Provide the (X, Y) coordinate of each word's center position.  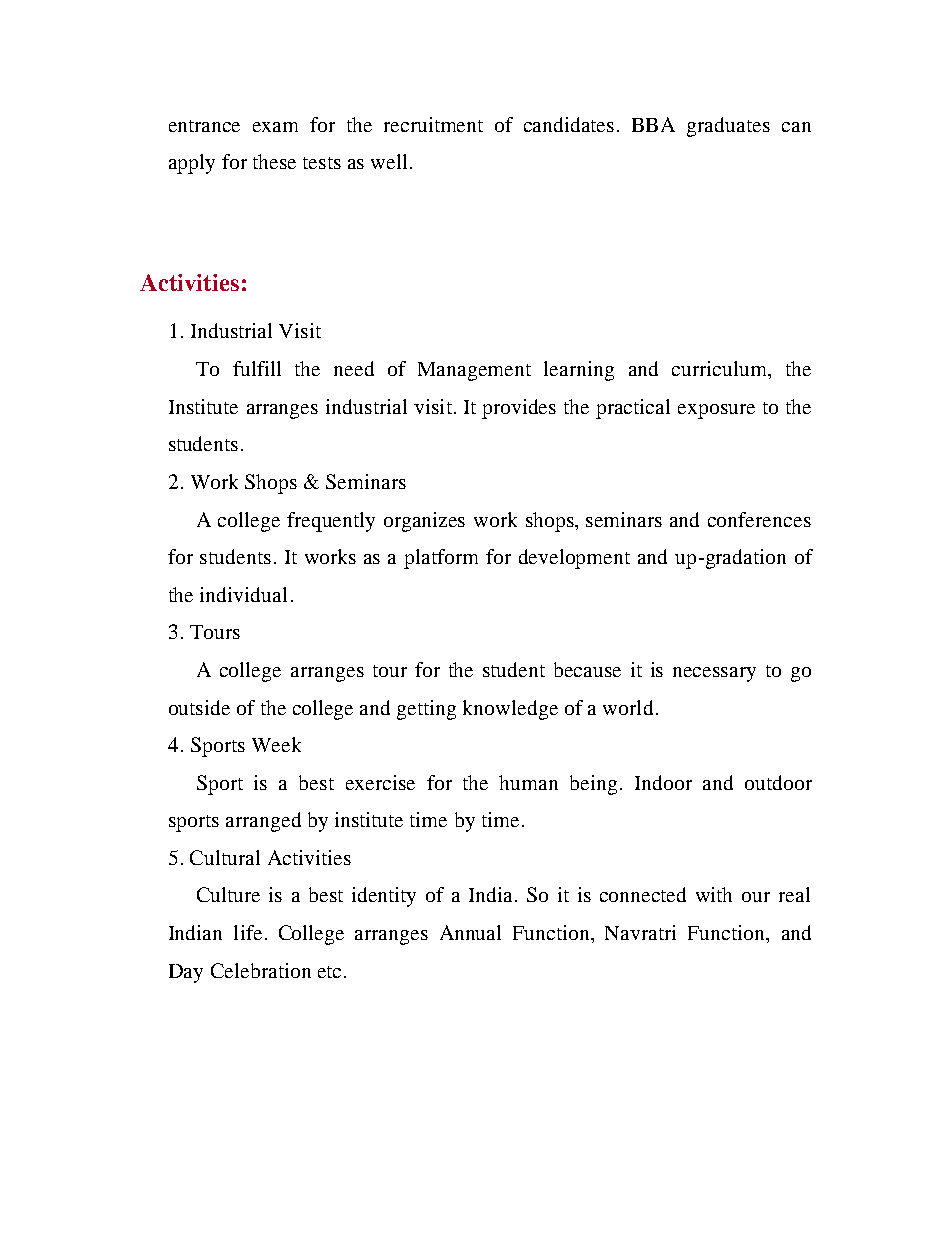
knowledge (510, 710)
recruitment (433, 124)
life (248, 932)
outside (199, 707)
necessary (714, 674)
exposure (716, 411)
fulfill (257, 368)
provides (519, 409)
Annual (470, 932)
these (274, 161)
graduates (728, 127)
